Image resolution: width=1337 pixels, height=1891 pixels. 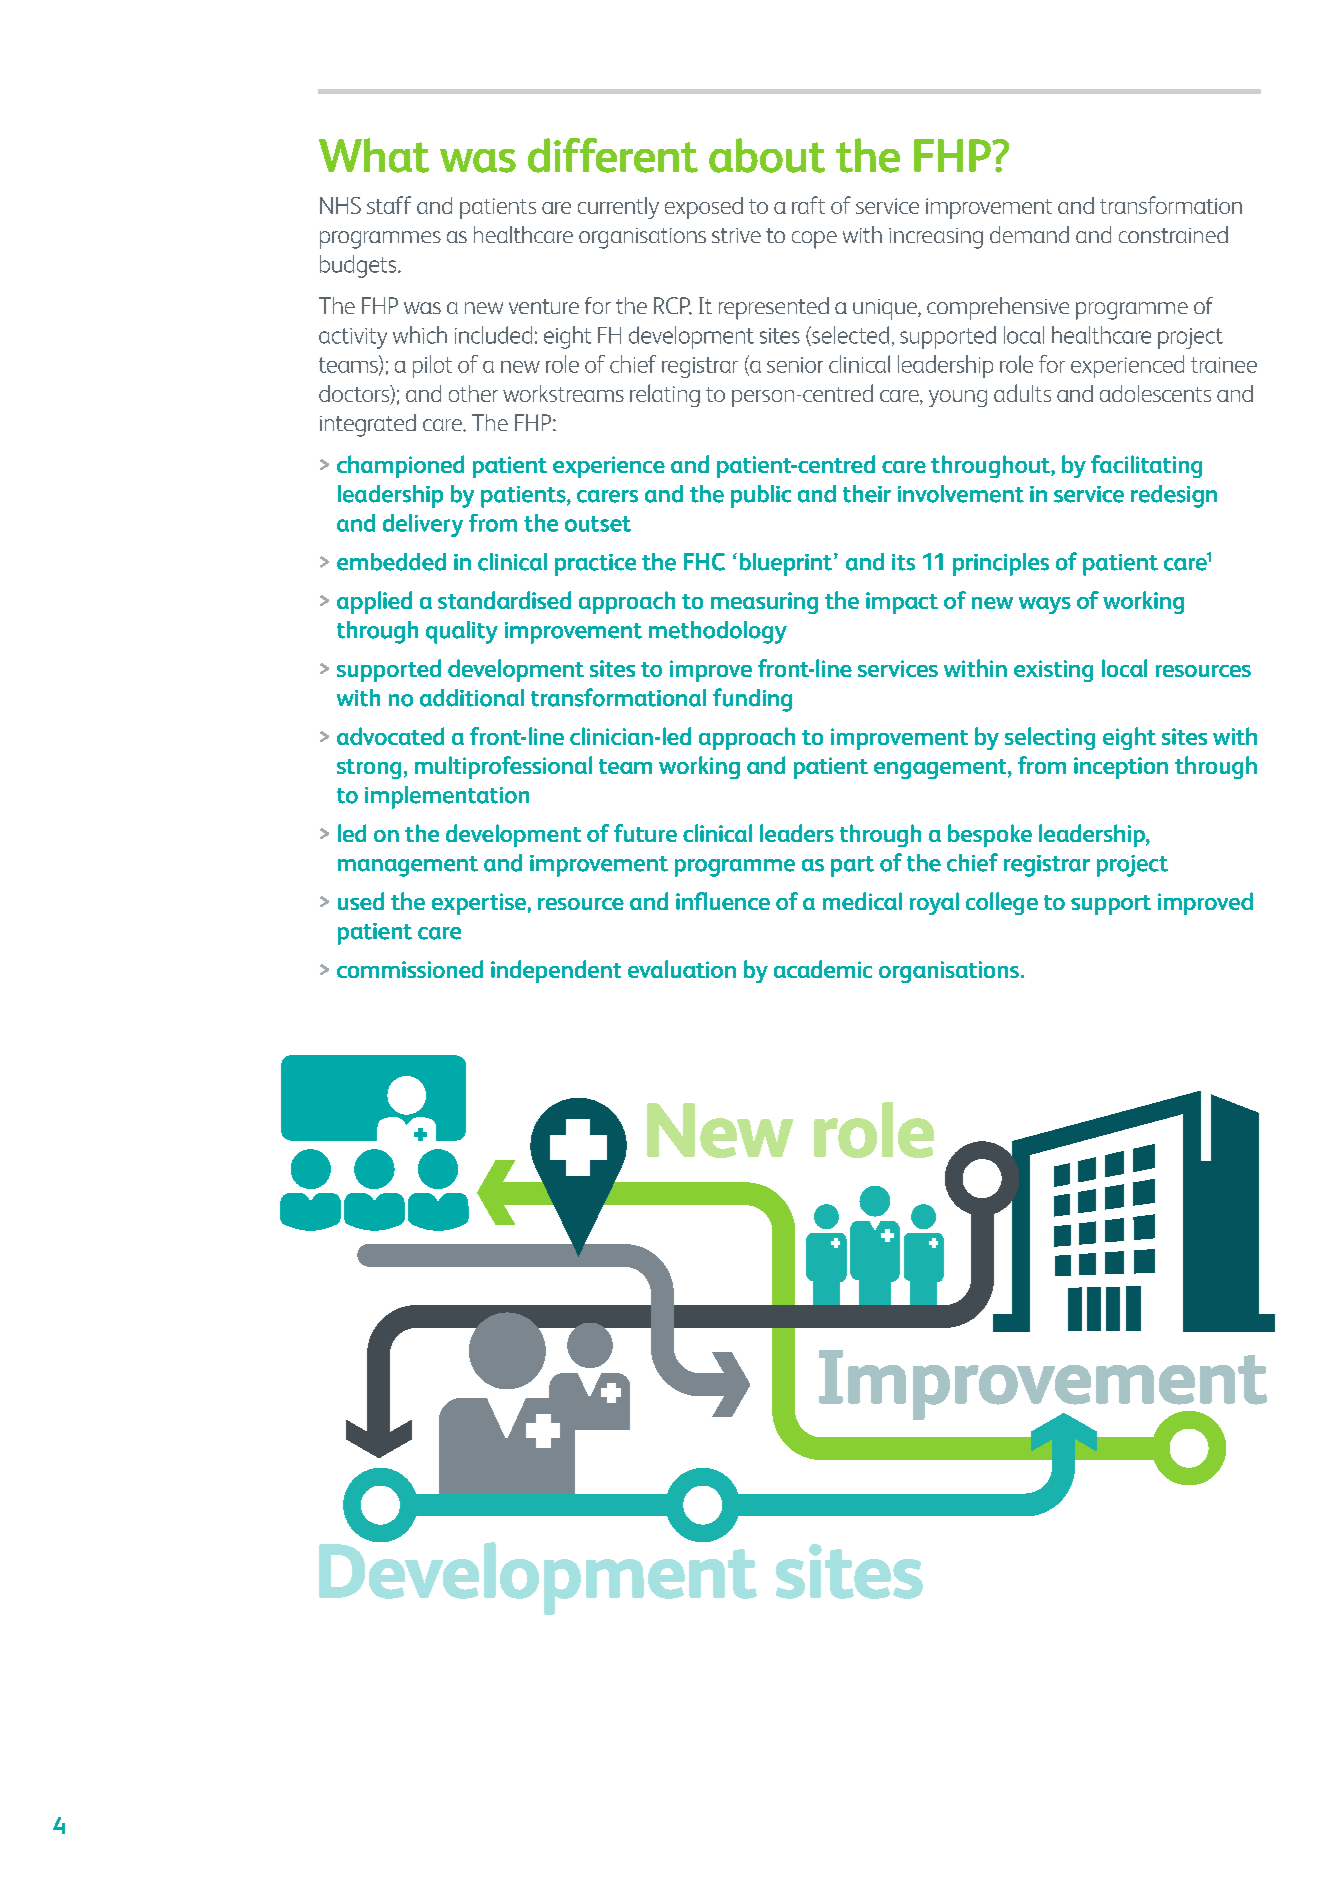 I want to click on commissioned, so click(x=410, y=969).
